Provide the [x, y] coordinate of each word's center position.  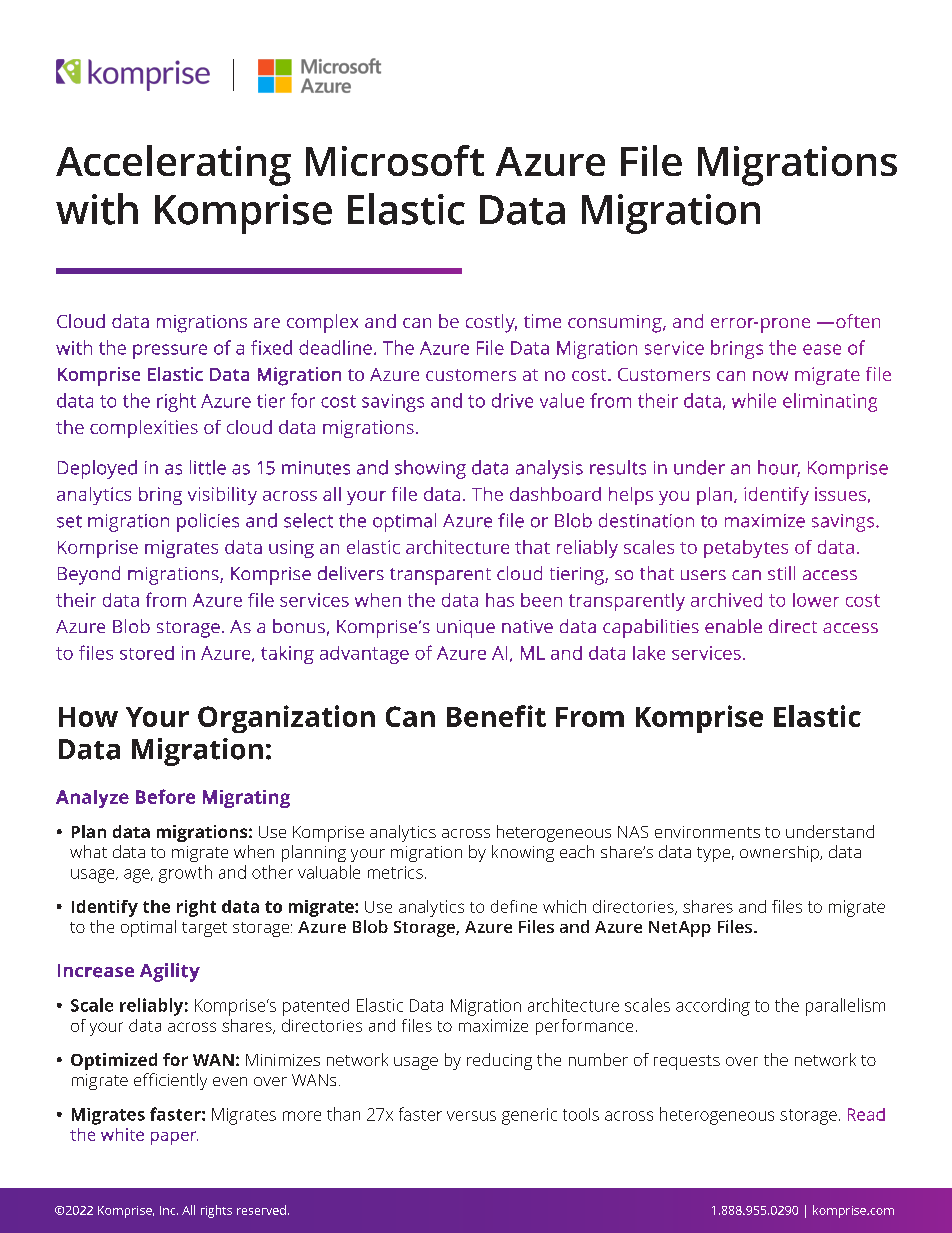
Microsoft [395, 160]
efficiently [170, 1081]
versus [471, 1116]
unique [466, 629]
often [858, 321]
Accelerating [173, 165]
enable [733, 626]
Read [866, 1114]
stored [147, 653]
